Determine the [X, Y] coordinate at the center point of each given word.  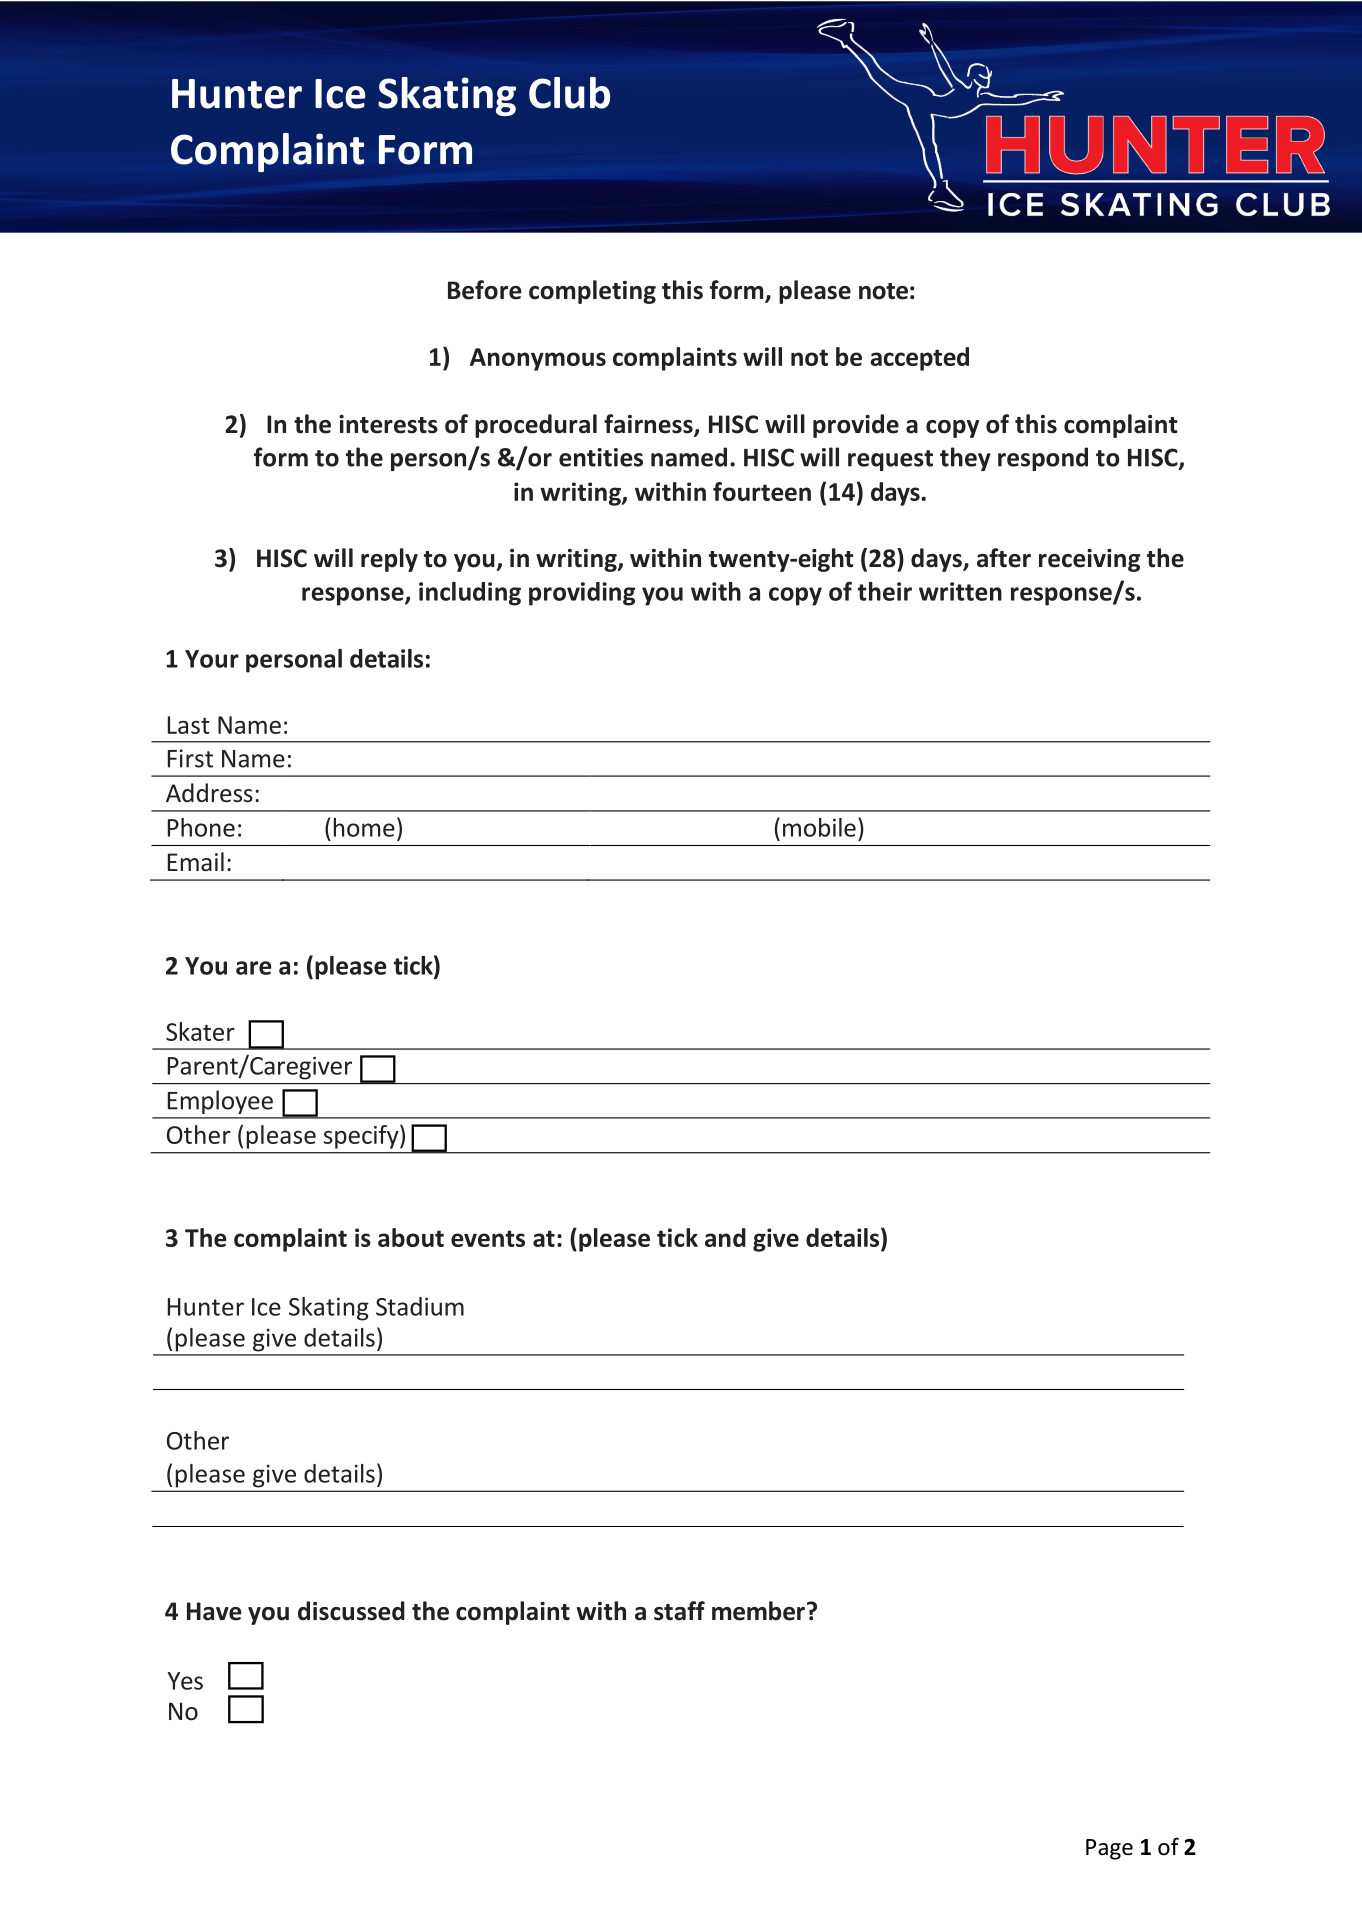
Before [484, 290]
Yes [185, 1681]
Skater [200, 1031]
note [883, 291]
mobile [819, 827]
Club [569, 93]
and [725, 1237]
